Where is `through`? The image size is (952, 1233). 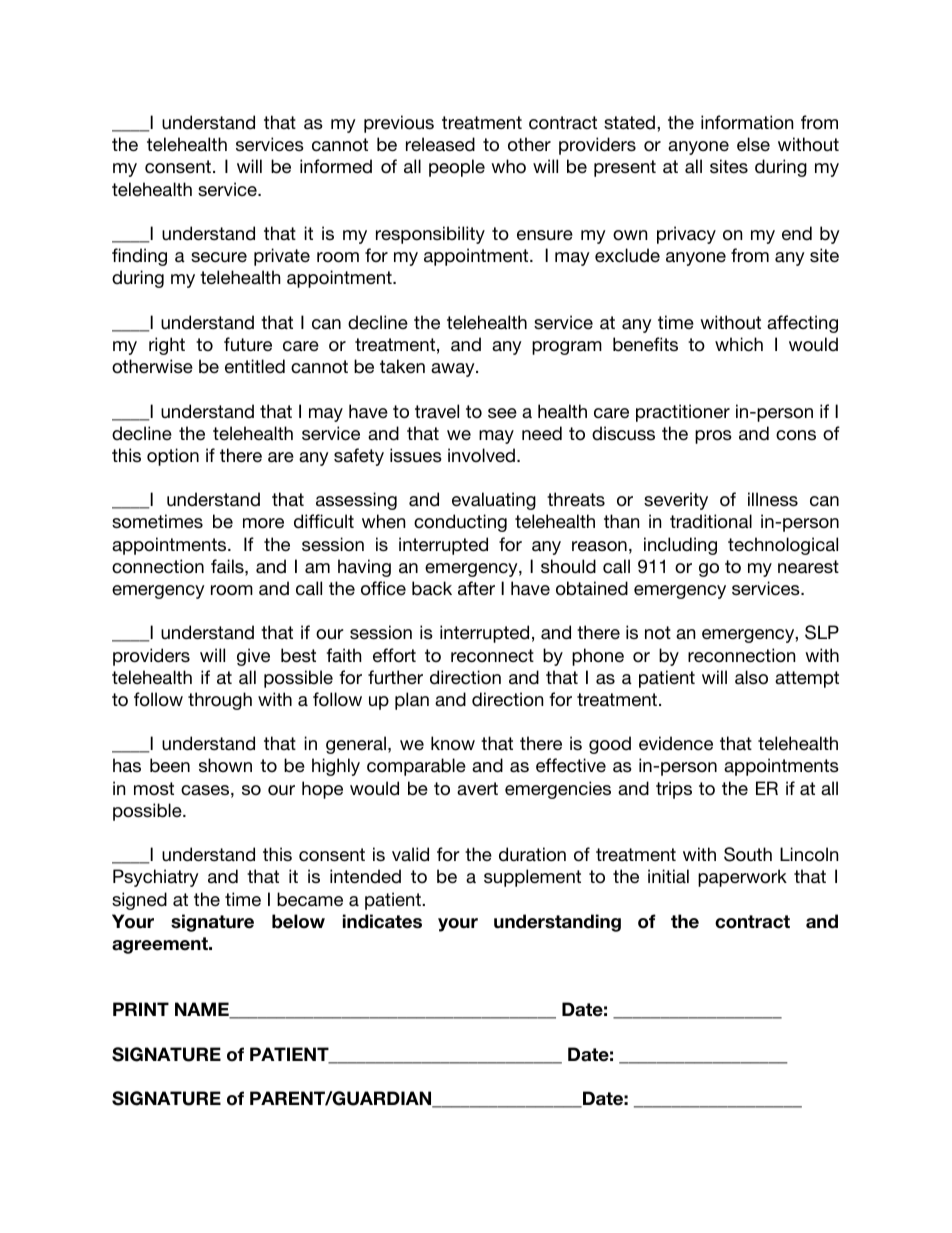
through is located at coordinates (220, 701).
